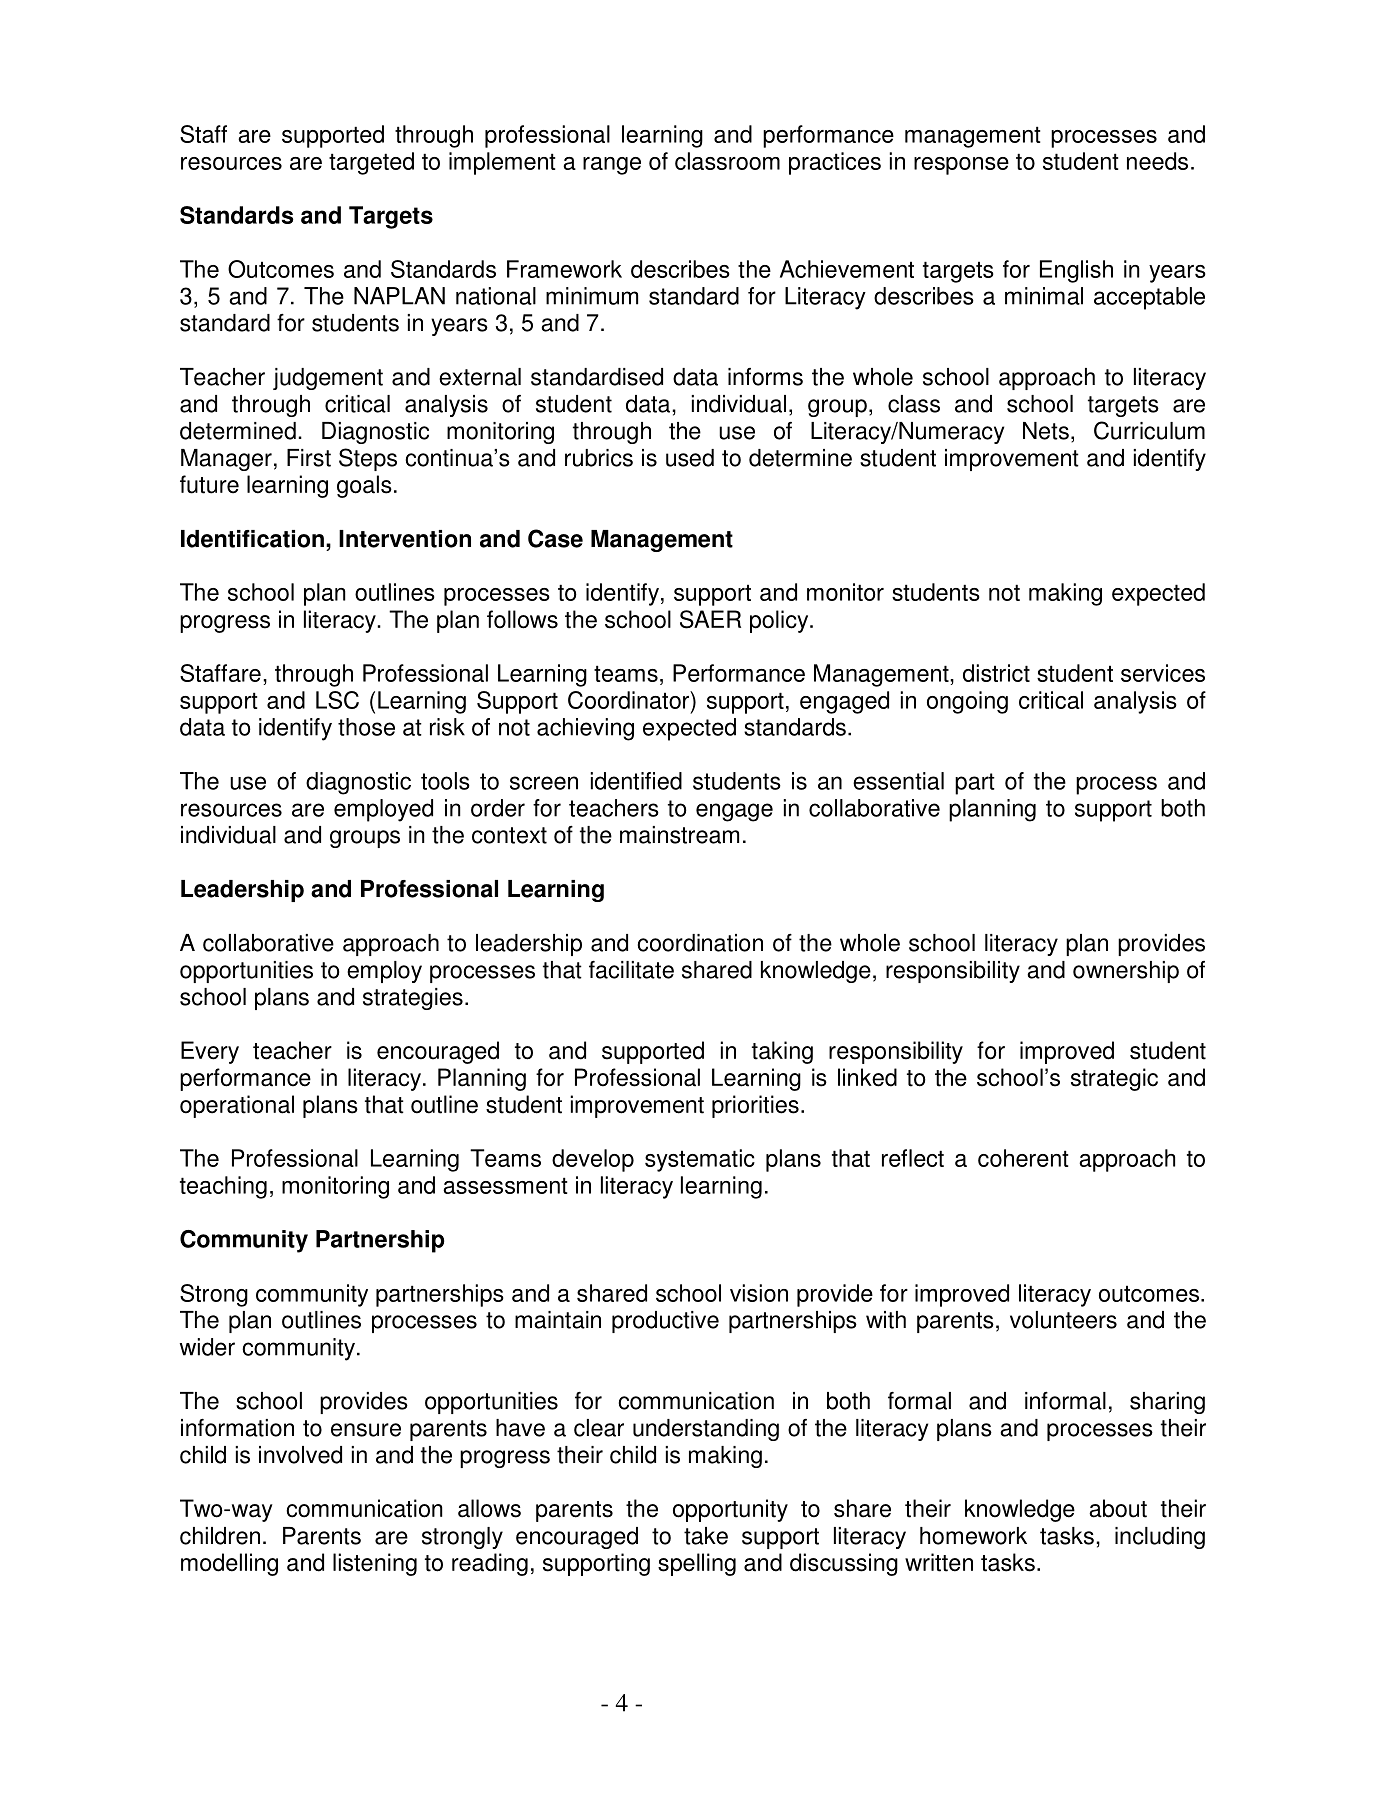 The image size is (1387, 1795). I want to click on take, so click(706, 1536).
